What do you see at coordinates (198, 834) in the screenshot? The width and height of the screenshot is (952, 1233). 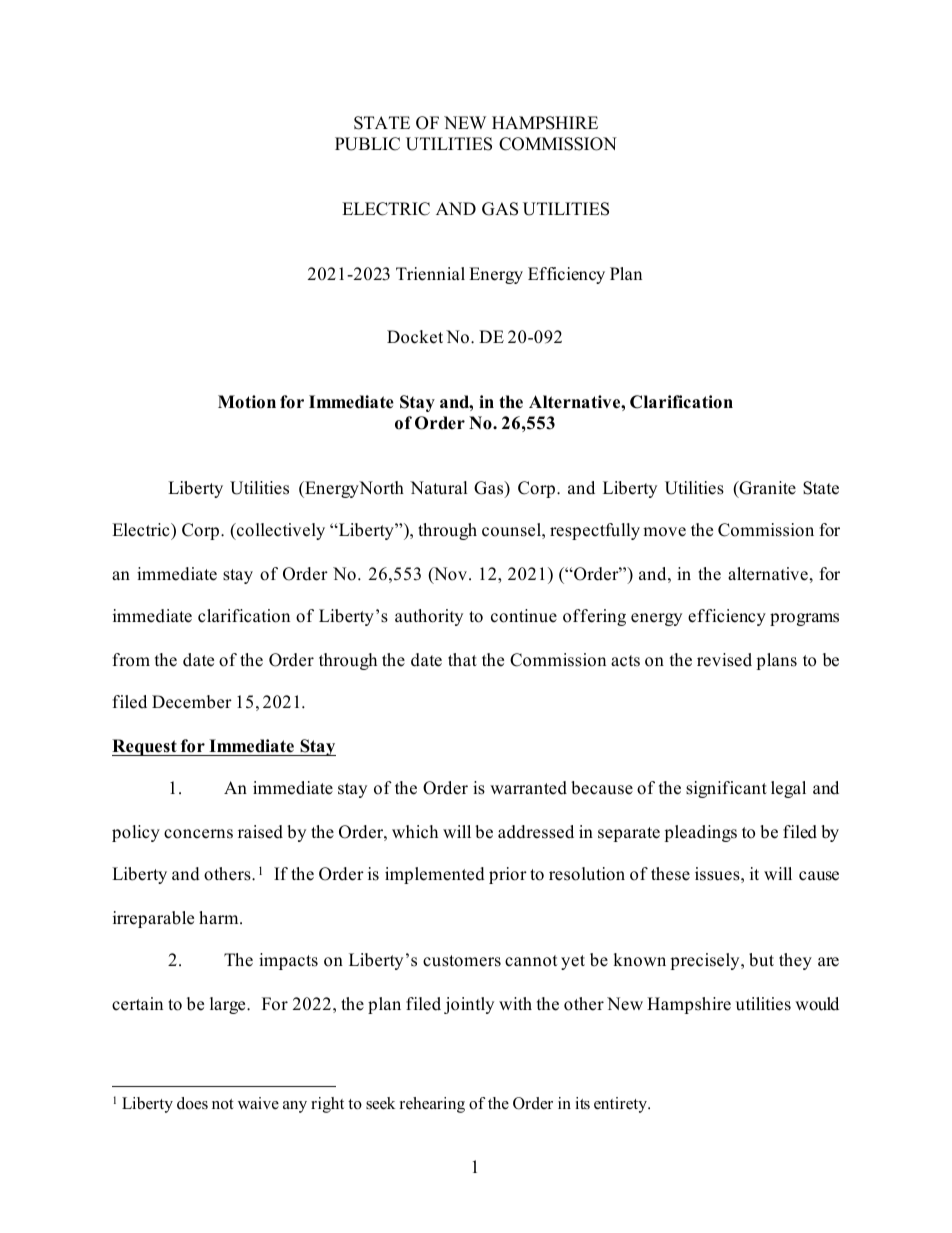 I see `concerns` at bounding box center [198, 834].
